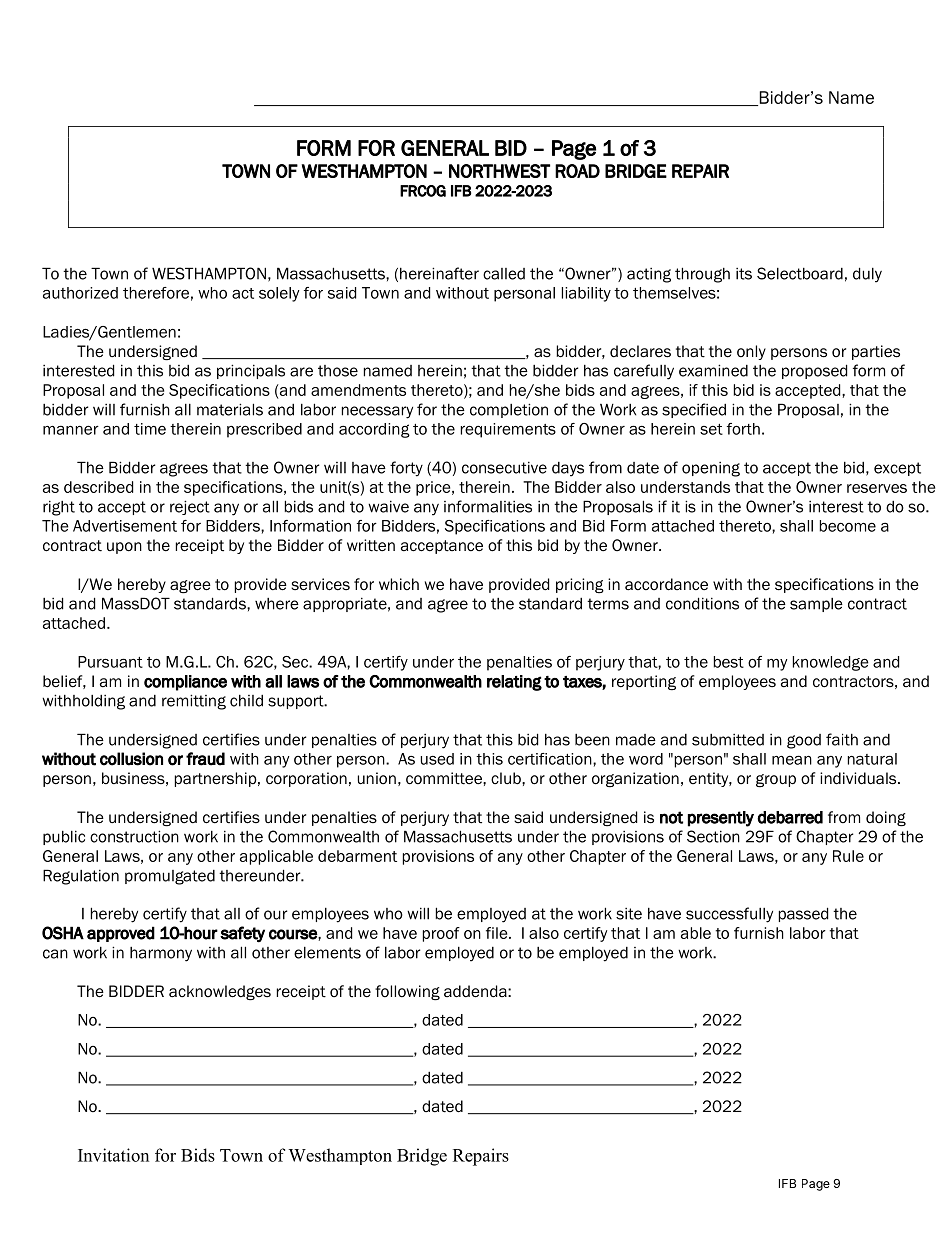 The image size is (952, 1233). Describe the element at coordinates (514, 683) in the document. I see `relating` at that location.
